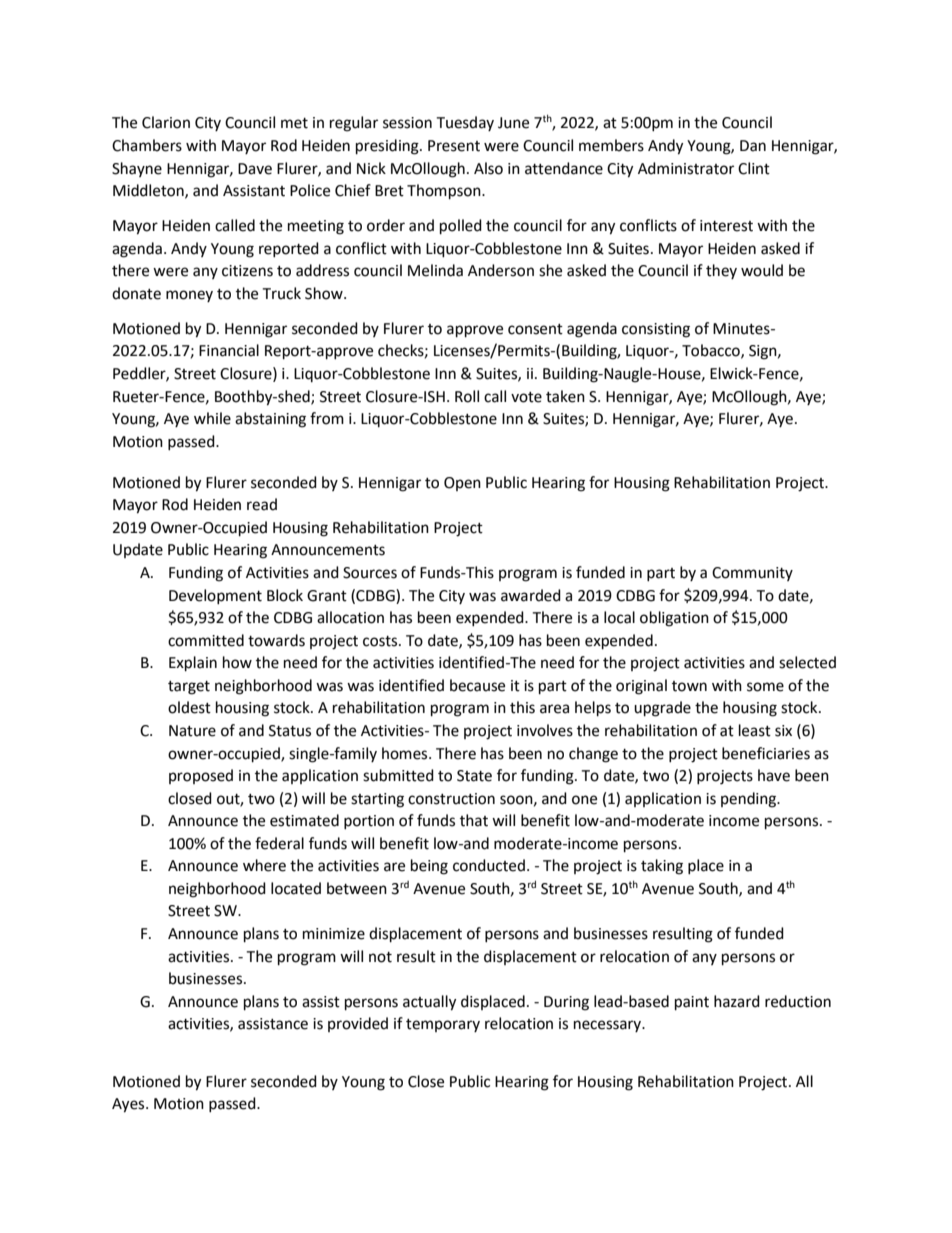 The width and height of the document is (952, 1233). I want to click on awarded, so click(531, 595).
